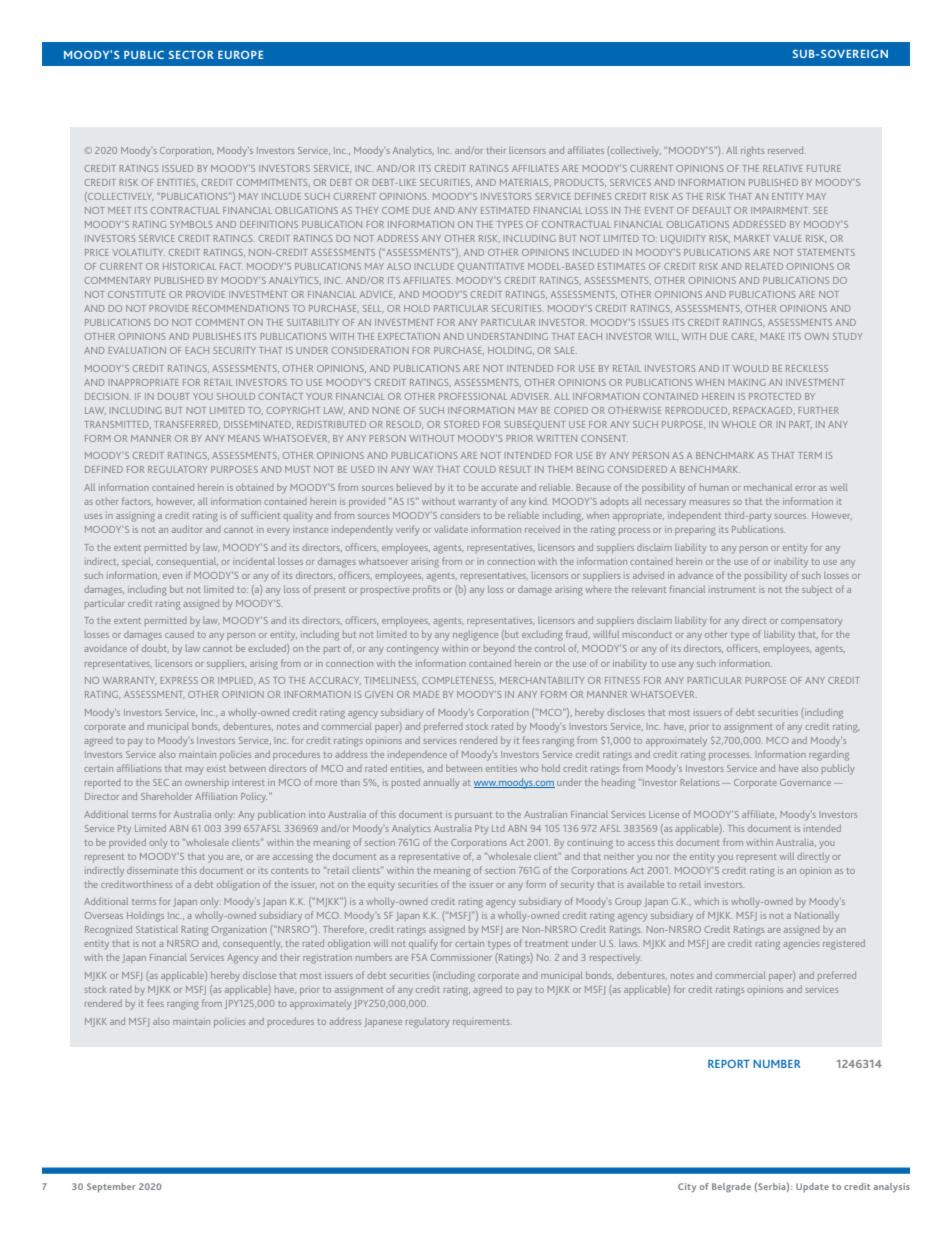 The height and width of the page is (1233, 952). I want to click on TRANSFERRED, so click(187, 425).
